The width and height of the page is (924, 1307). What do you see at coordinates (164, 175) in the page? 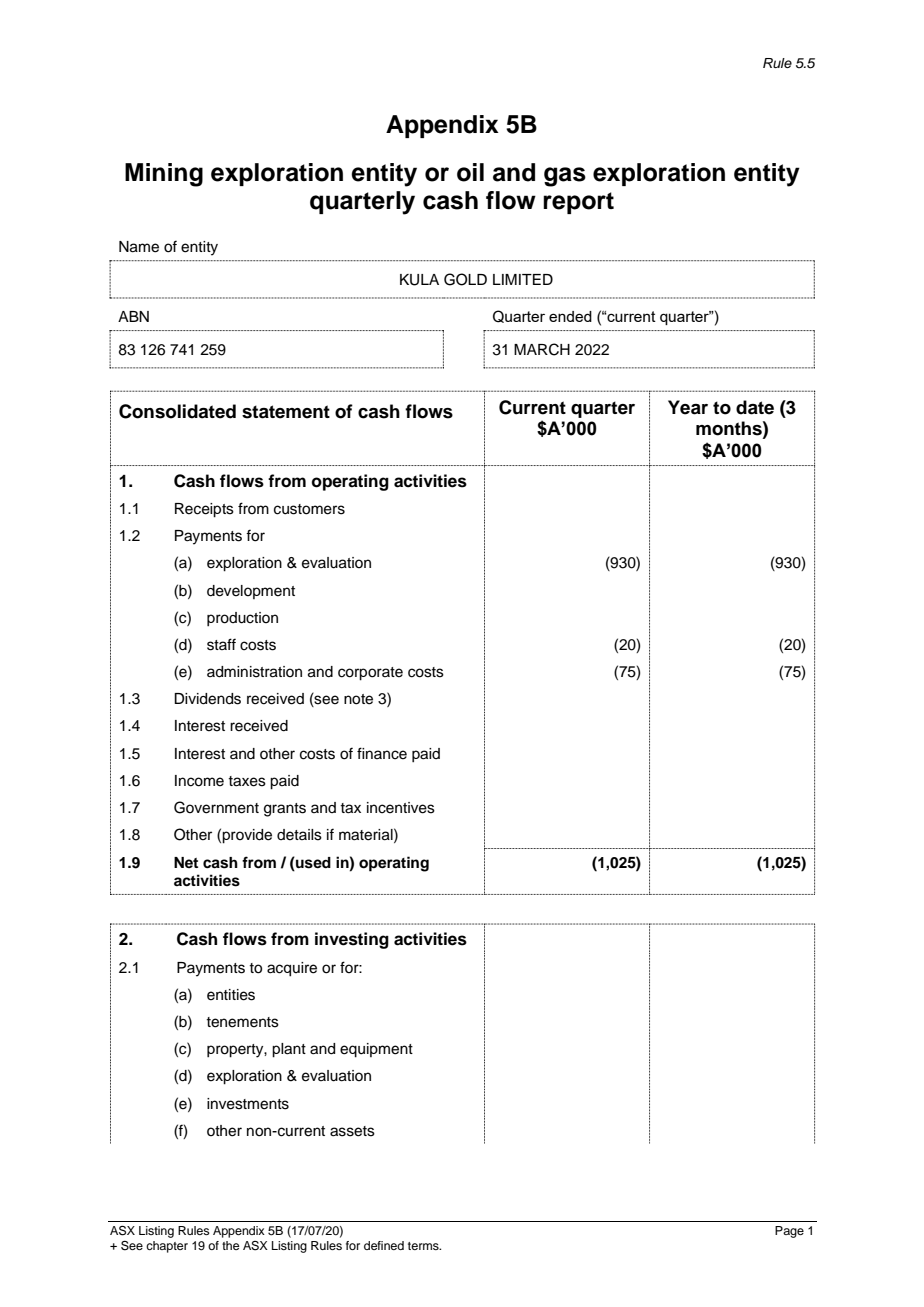
I see `Mining` at bounding box center [164, 175].
